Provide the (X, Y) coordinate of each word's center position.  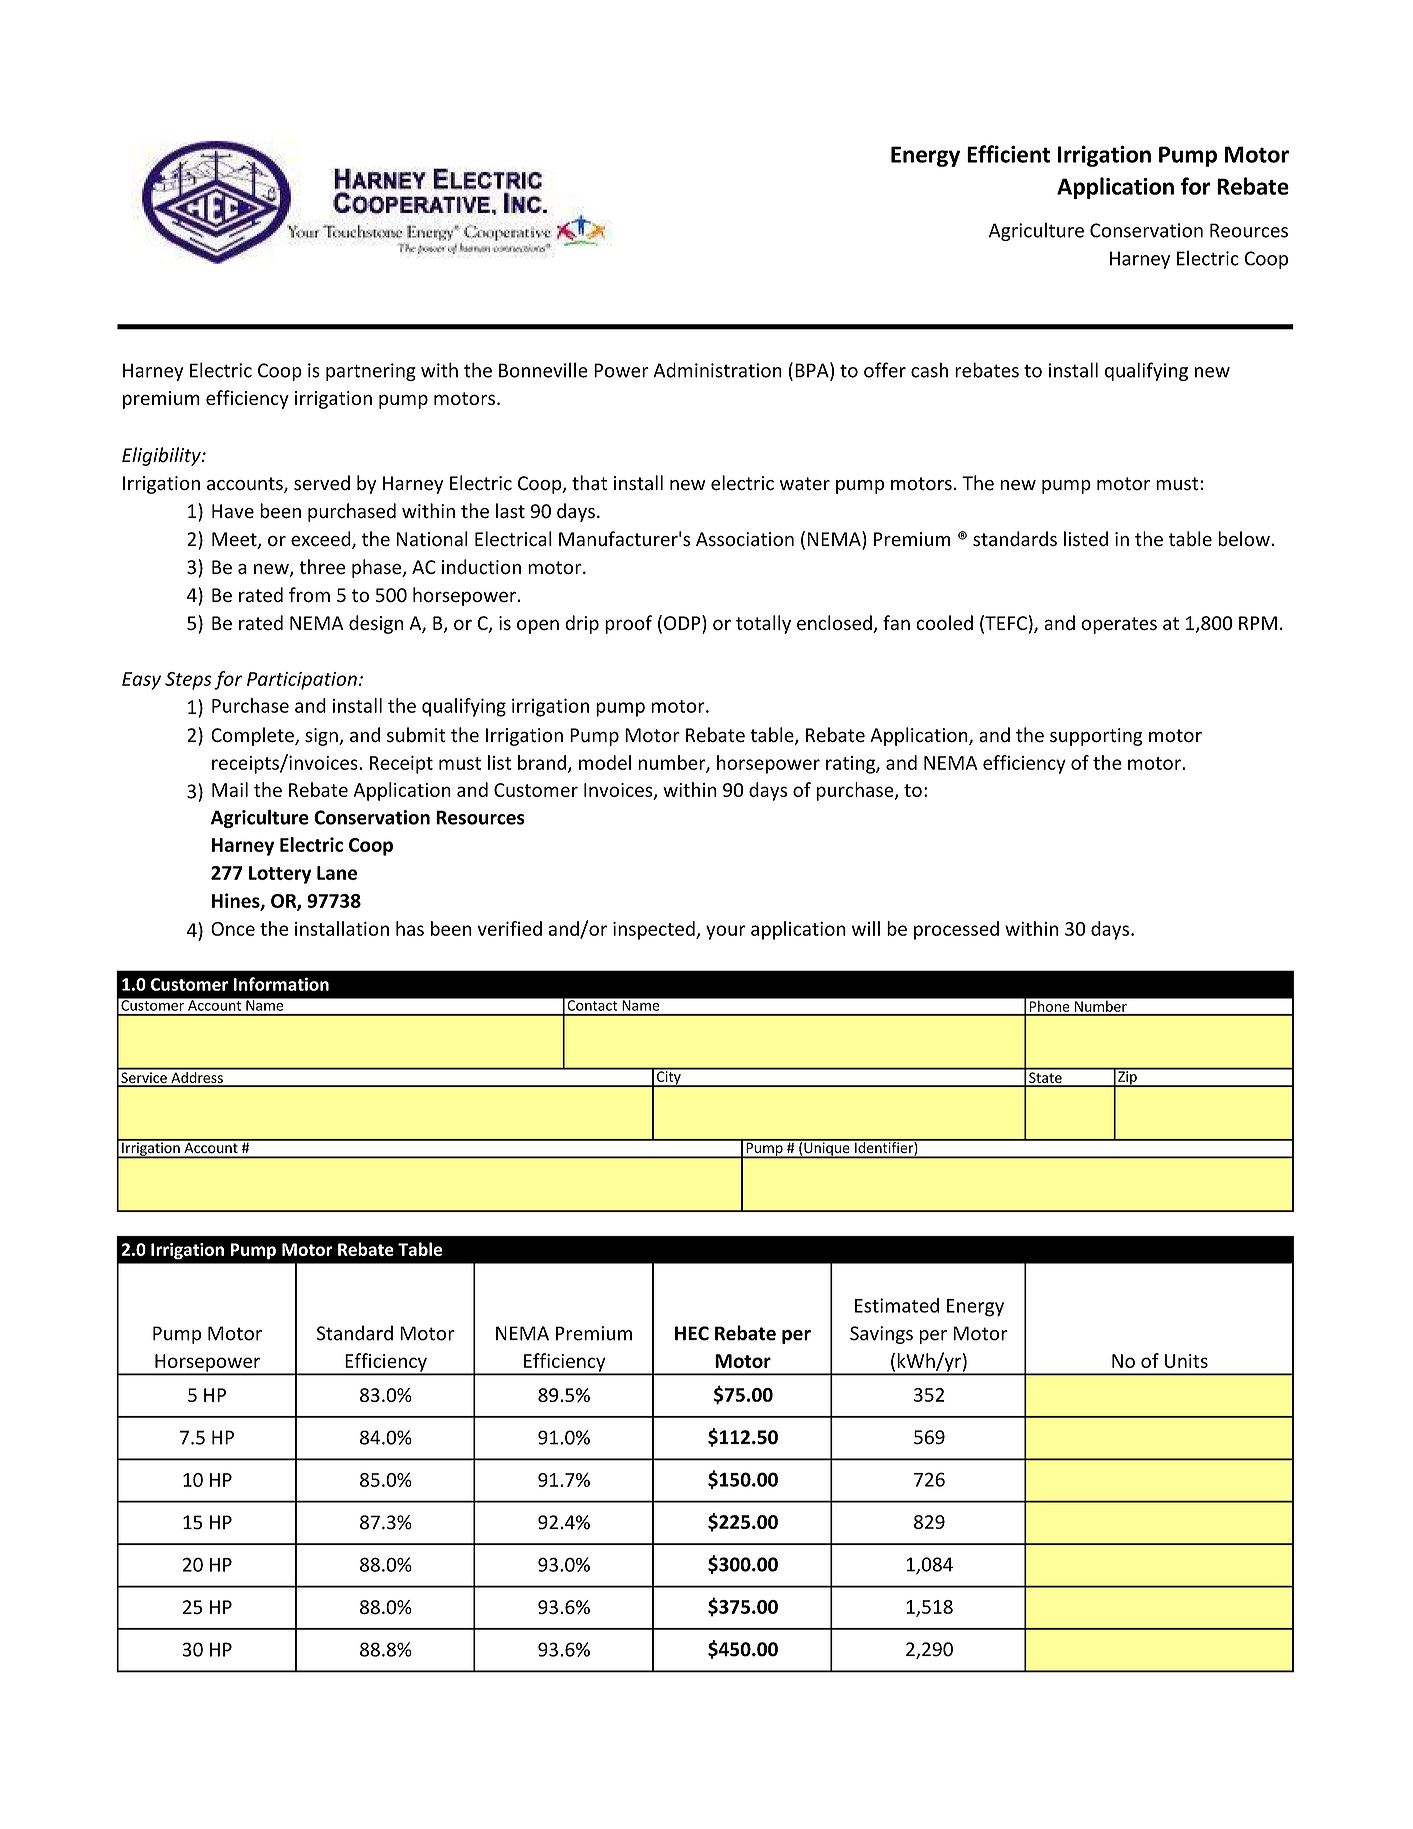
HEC (692, 1333)
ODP (683, 624)
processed (956, 930)
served (322, 483)
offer (885, 370)
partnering (371, 372)
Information (281, 984)
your (726, 932)
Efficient (1008, 154)
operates (1119, 625)
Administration (717, 370)
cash (929, 370)
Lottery (280, 875)
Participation (302, 681)
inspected (655, 930)
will (866, 928)
